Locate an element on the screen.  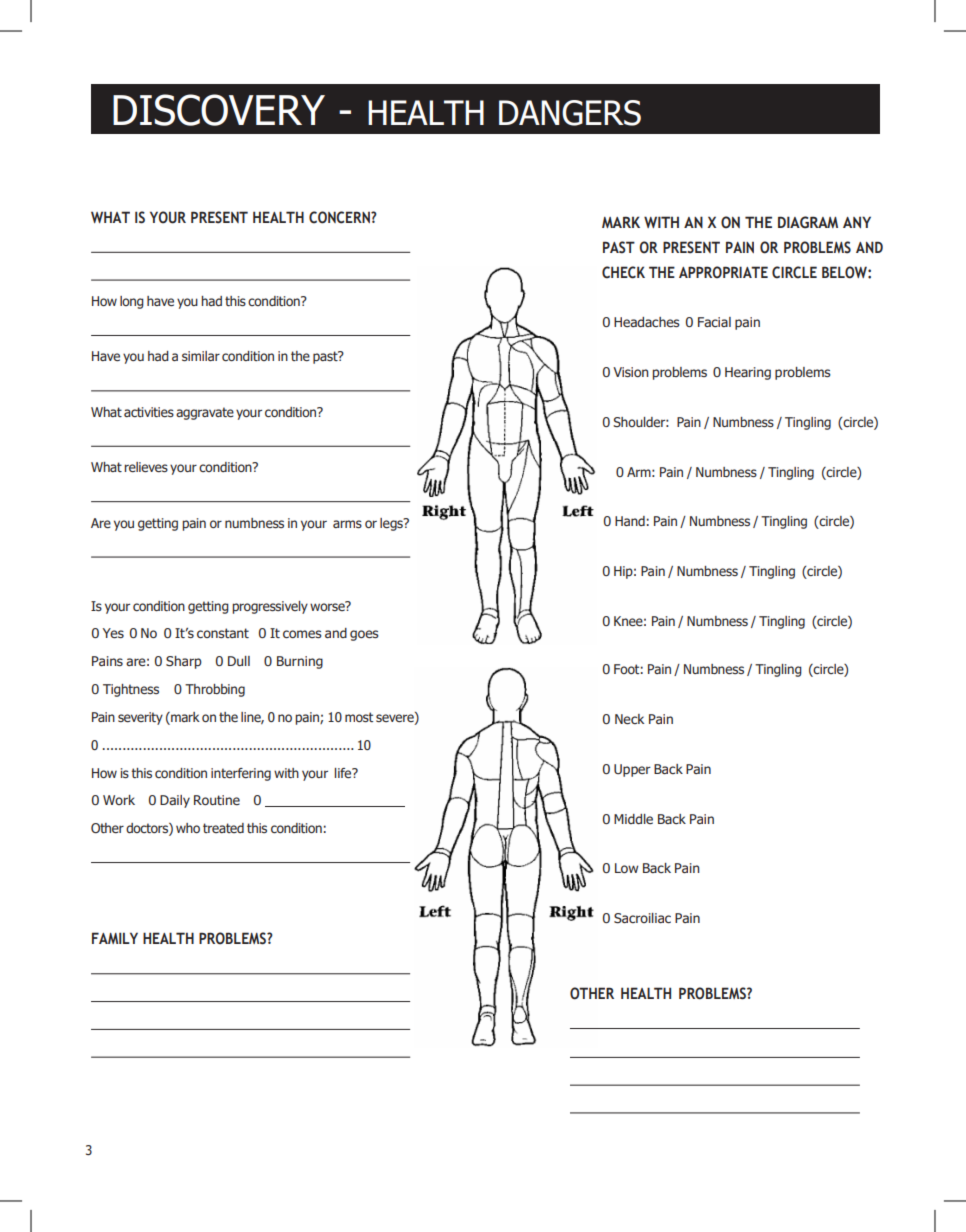
DISCOVERY is located at coordinates (219, 110).
